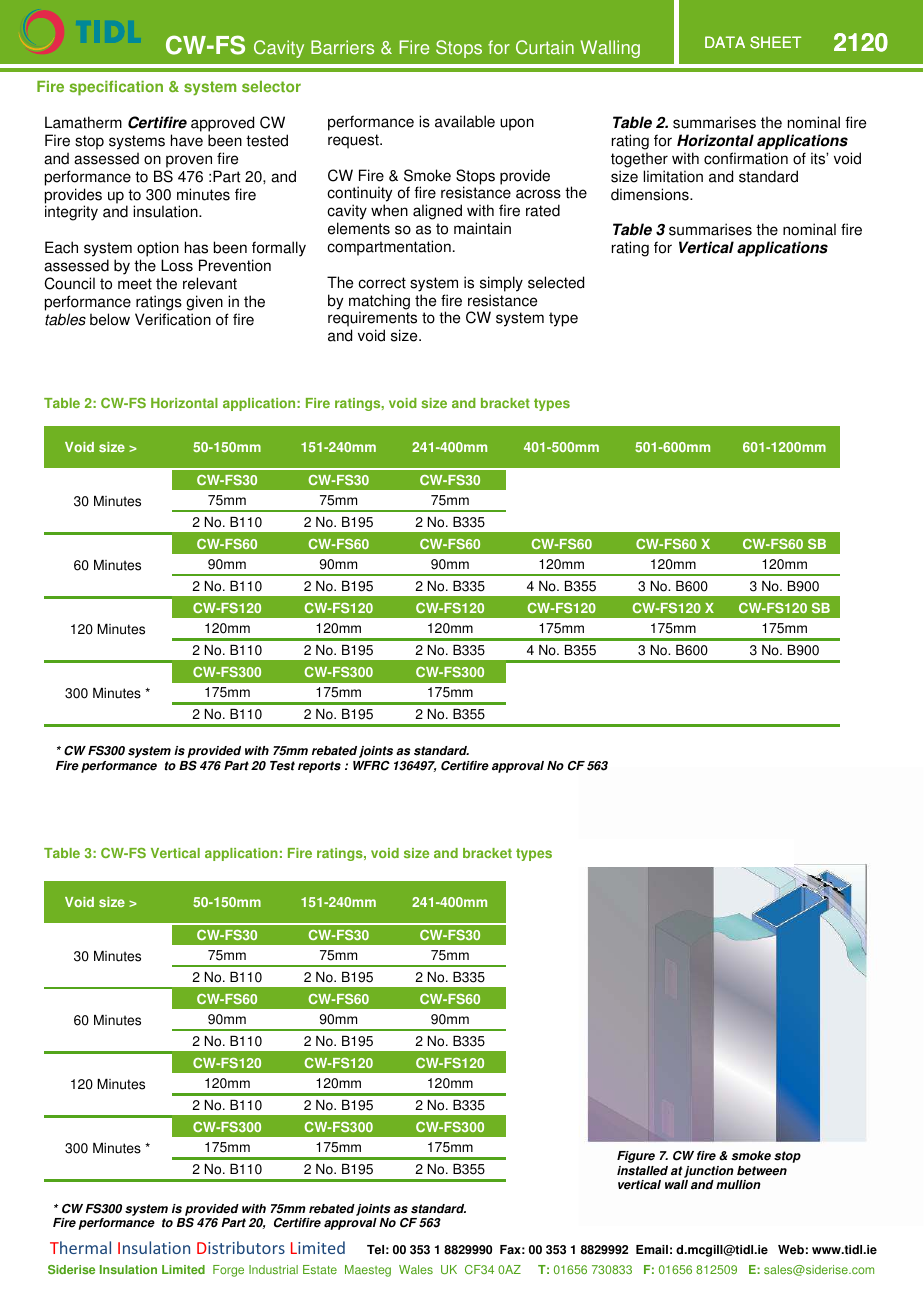  I want to click on installed, so click(642, 1171).
